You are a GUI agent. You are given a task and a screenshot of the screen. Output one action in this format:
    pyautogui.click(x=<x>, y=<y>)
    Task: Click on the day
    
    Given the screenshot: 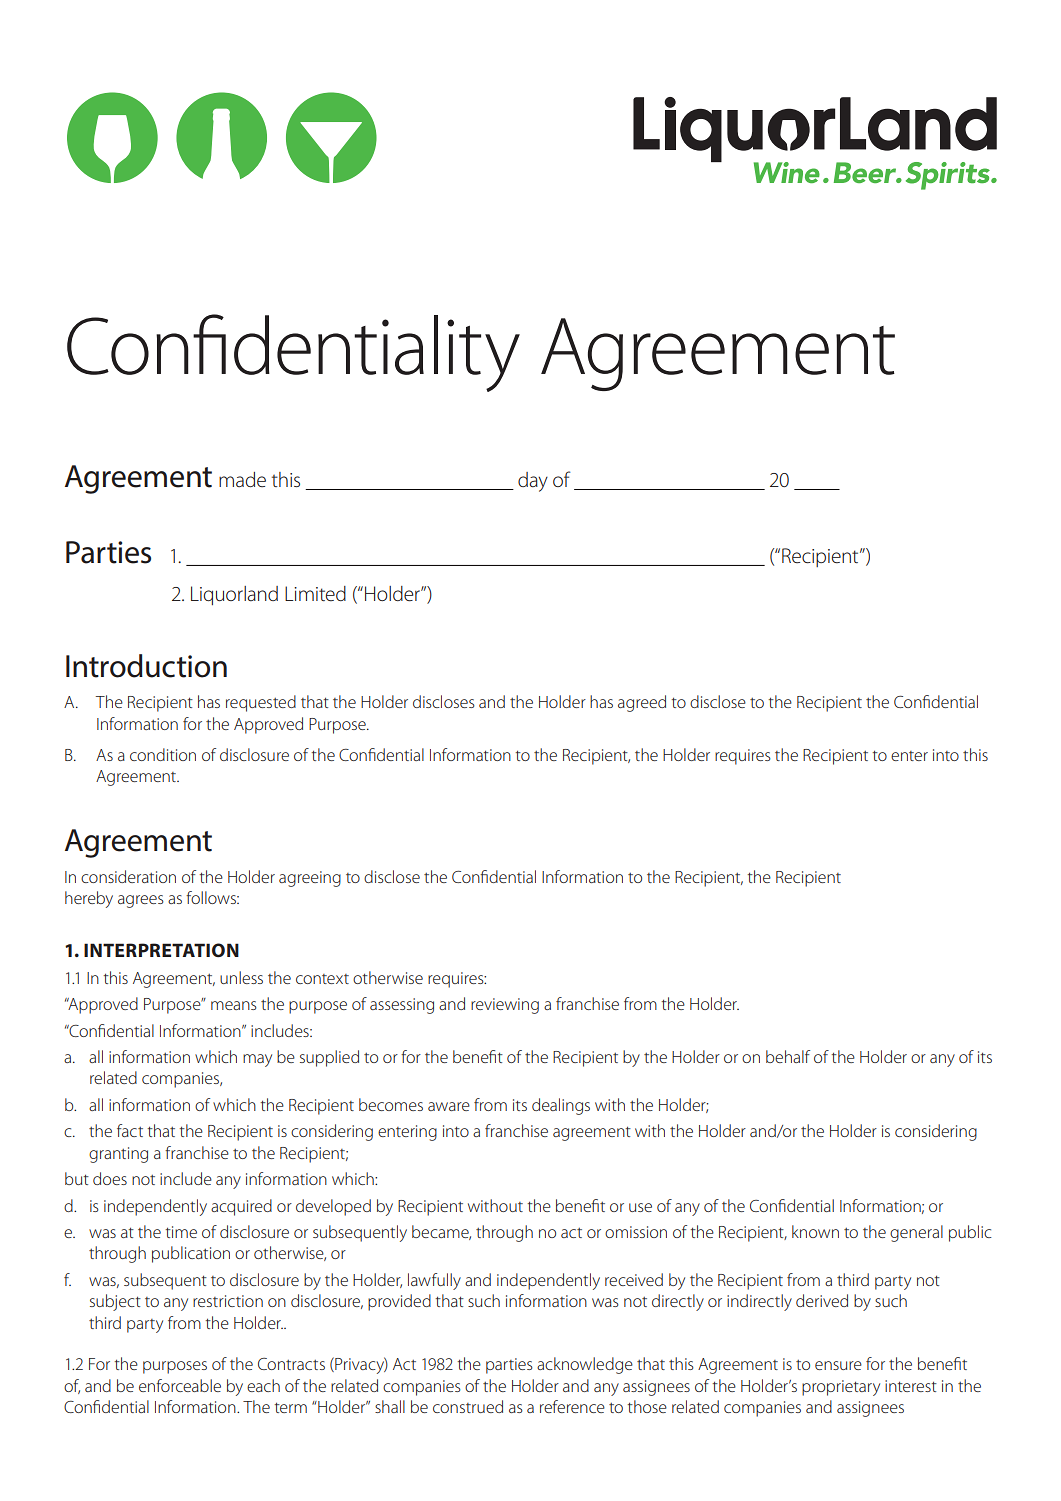 What is the action you would take?
    pyautogui.click(x=533, y=482)
